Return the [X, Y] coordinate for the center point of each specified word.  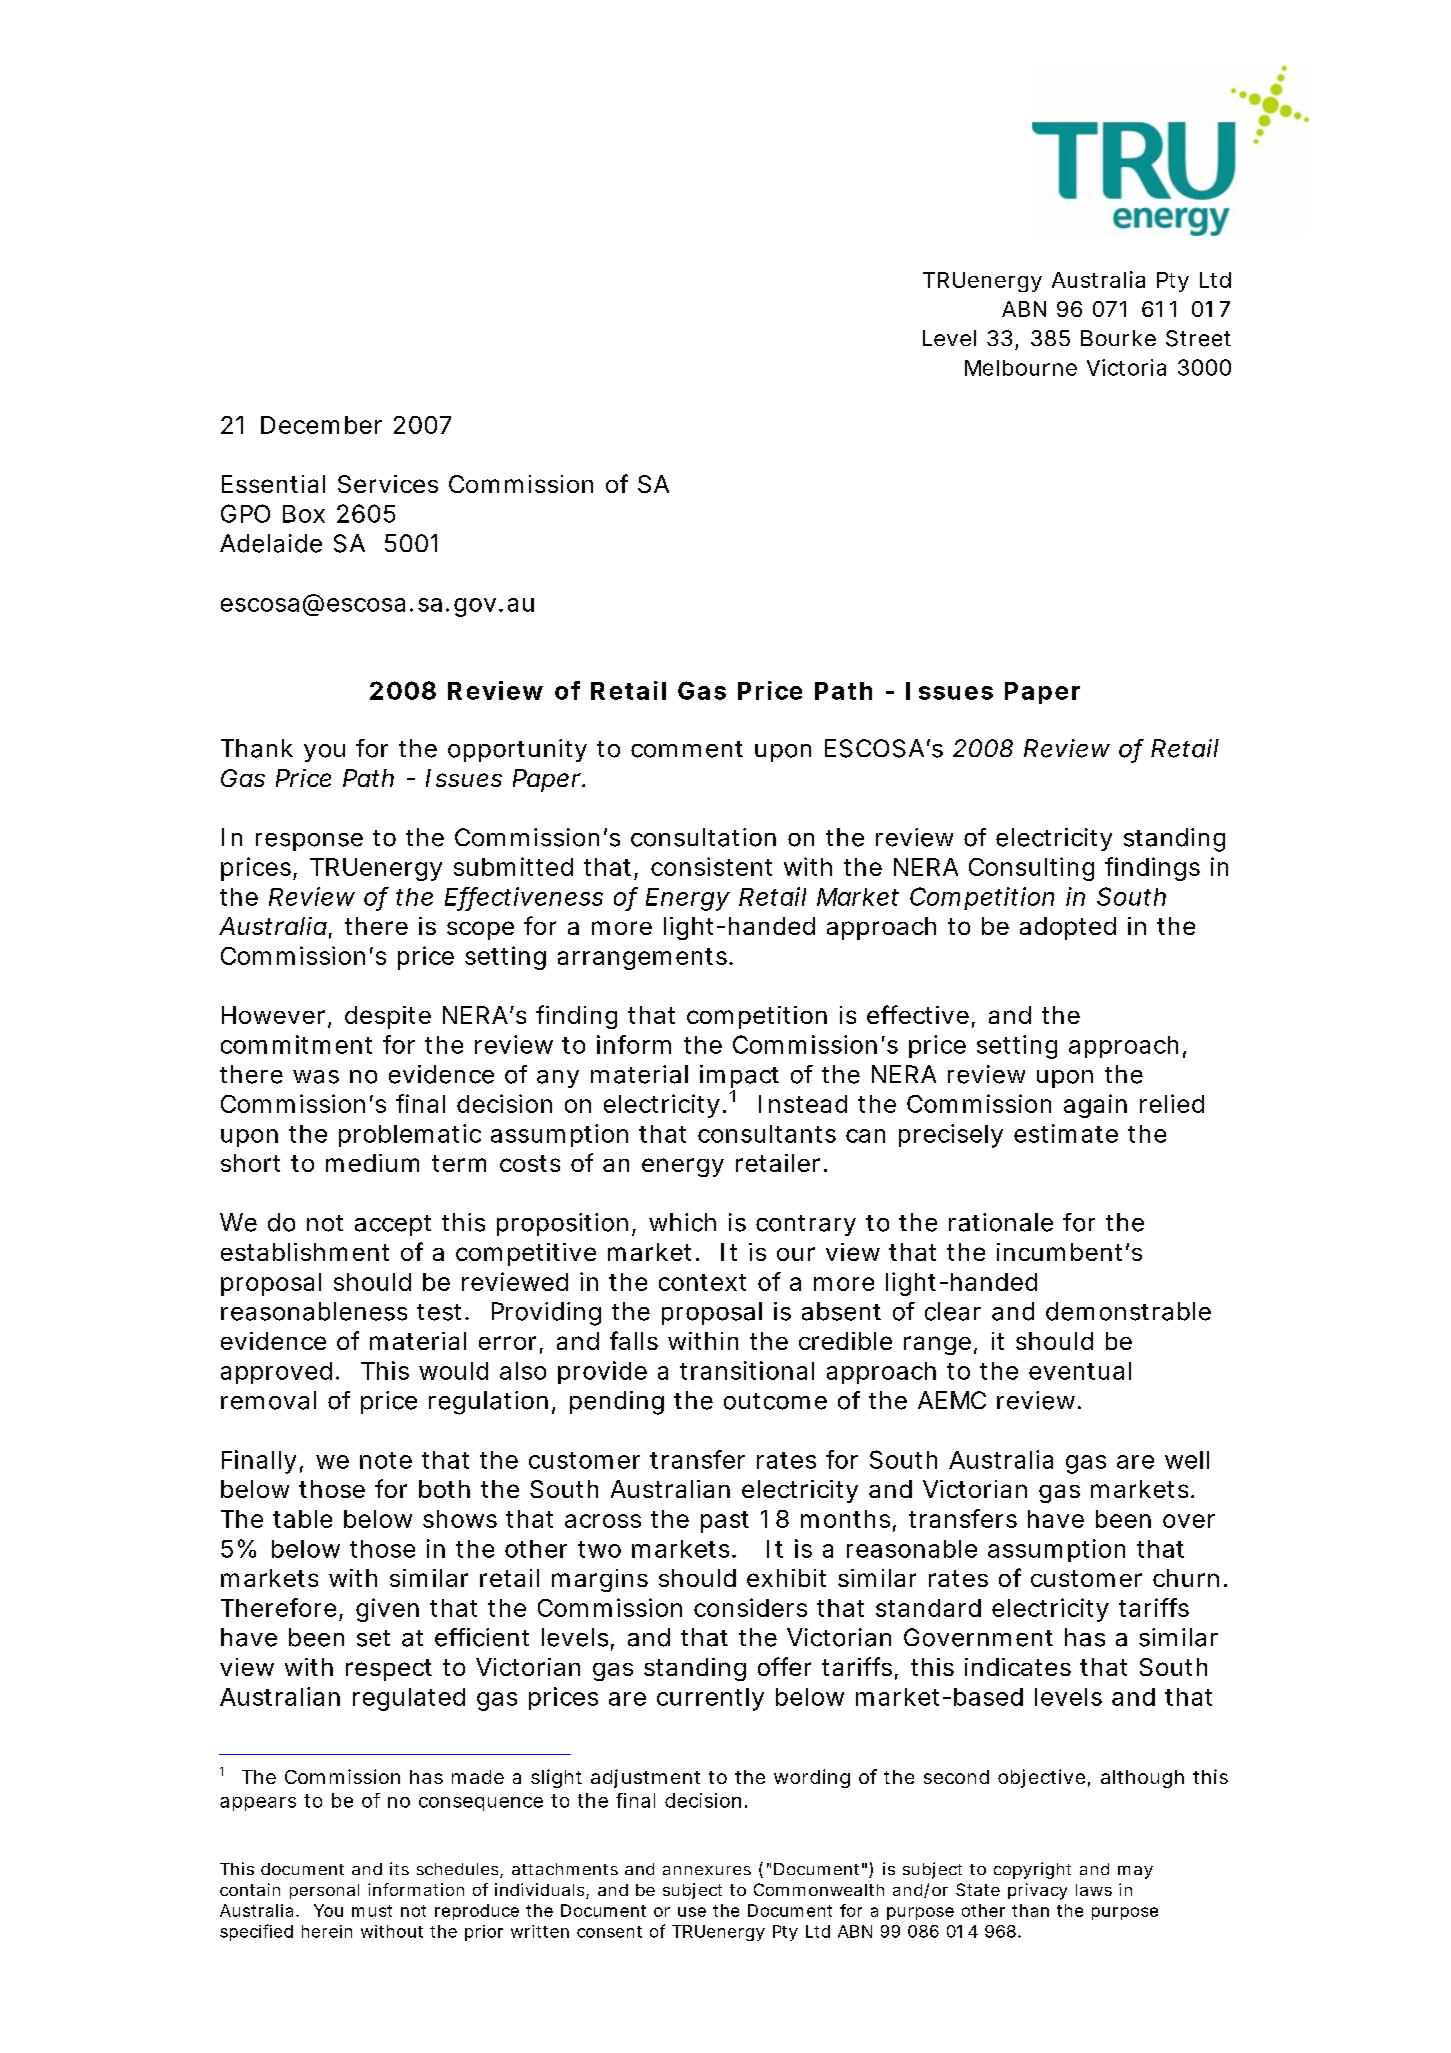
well [1187, 1460]
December [321, 425]
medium [372, 1163]
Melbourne [1021, 368]
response [309, 842]
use [692, 1912]
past [725, 1522]
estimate [1066, 1133]
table [302, 1519]
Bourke [1118, 338]
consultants [767, 1134]
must [372, 1911]
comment [687, 749]
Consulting [1031, 869]
